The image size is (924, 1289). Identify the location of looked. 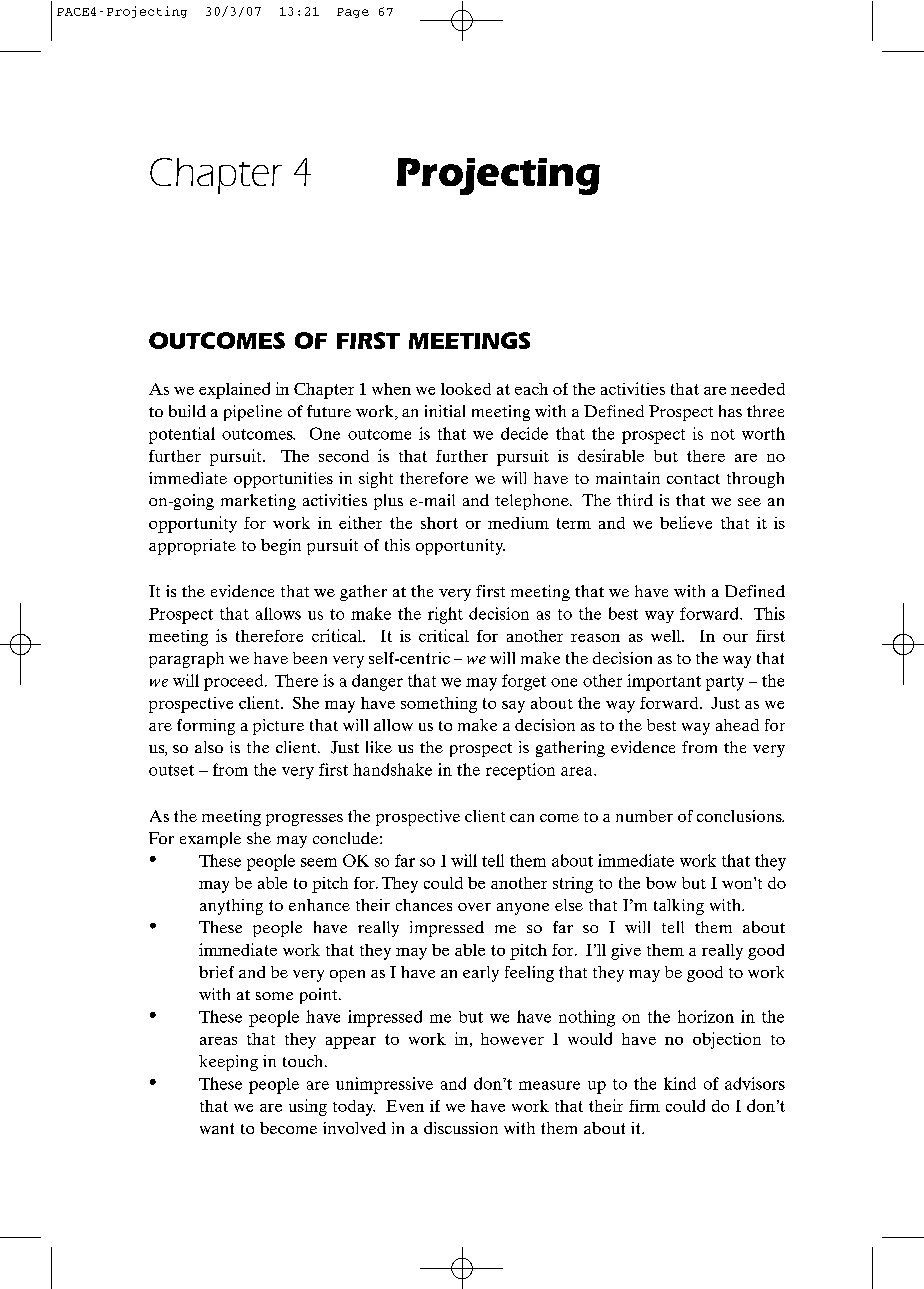
(466, 389).
